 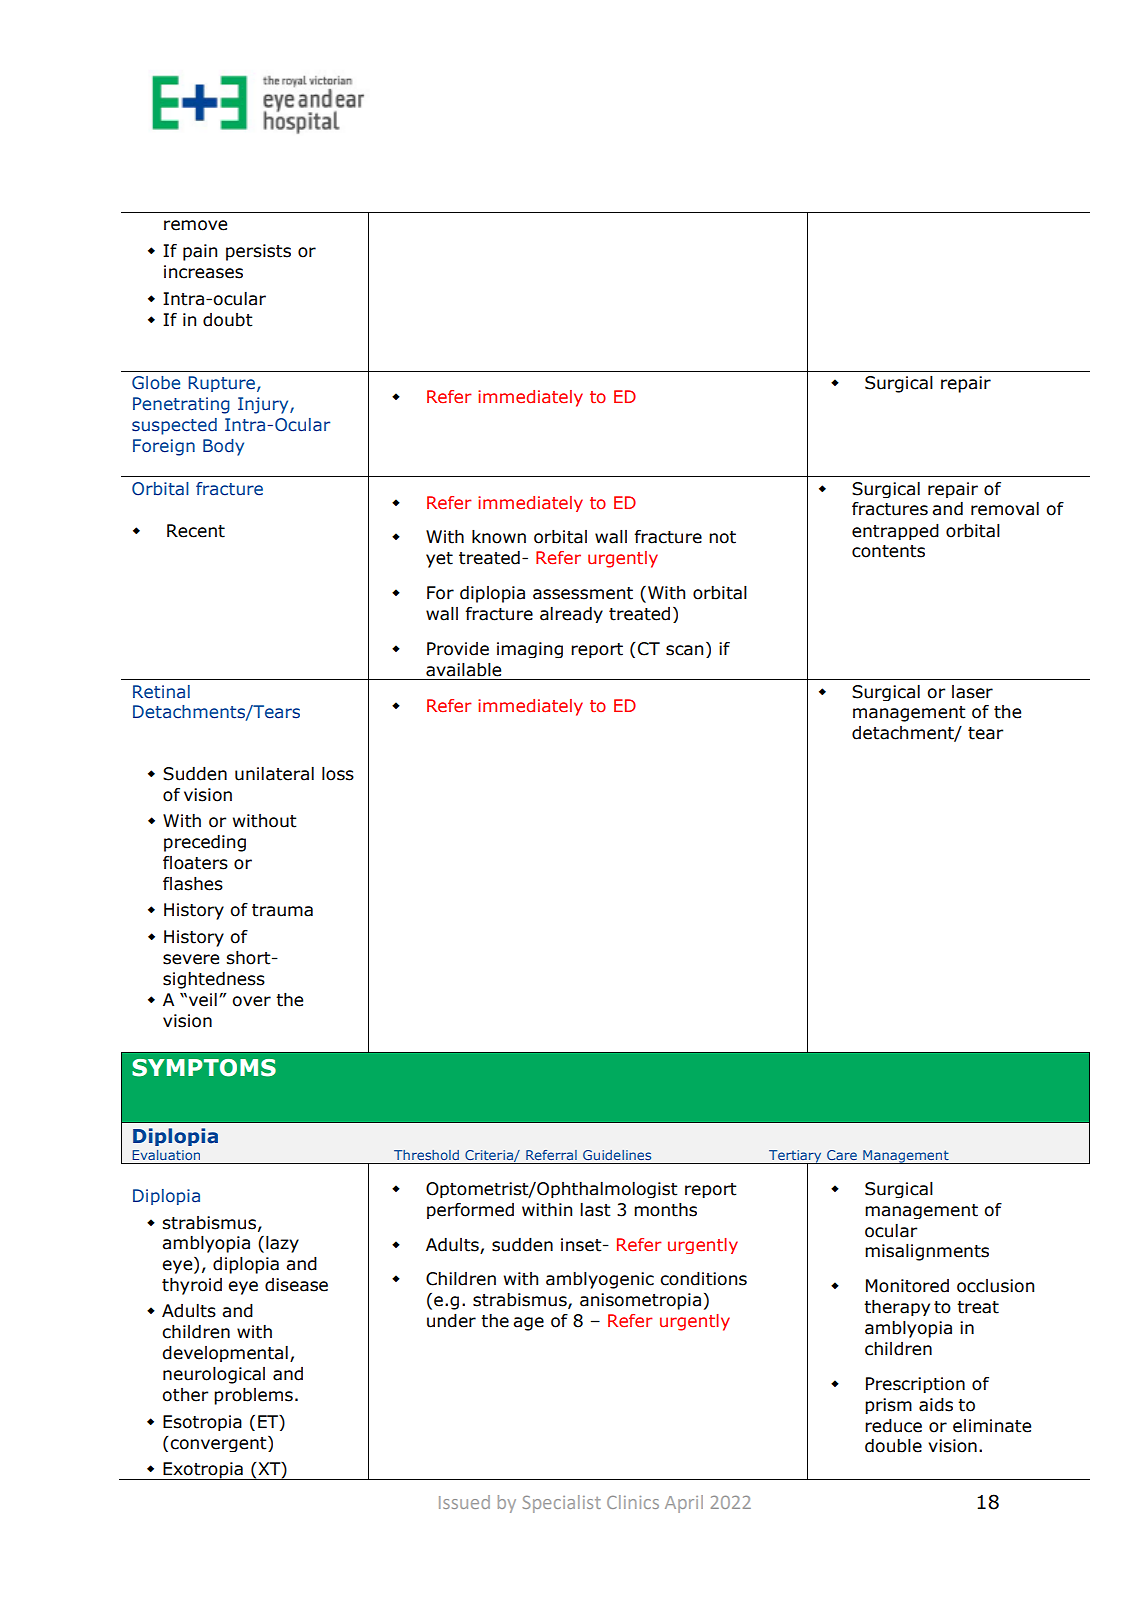 I want to click on persists, so click(x=258, y=252).
